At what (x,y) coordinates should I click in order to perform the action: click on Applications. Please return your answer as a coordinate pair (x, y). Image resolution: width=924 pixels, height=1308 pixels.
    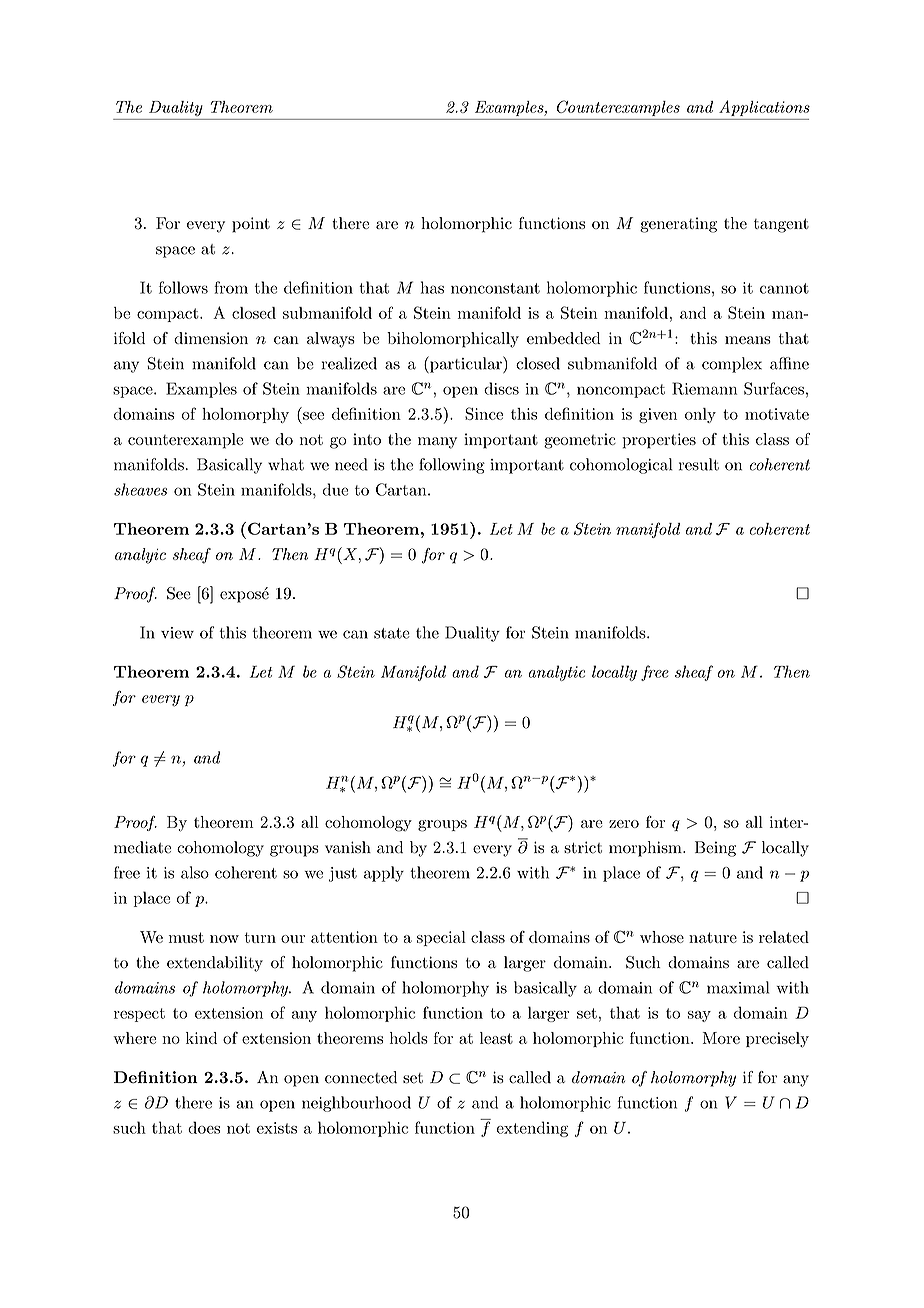
    Looking at the image, I should click on (764, 108).
